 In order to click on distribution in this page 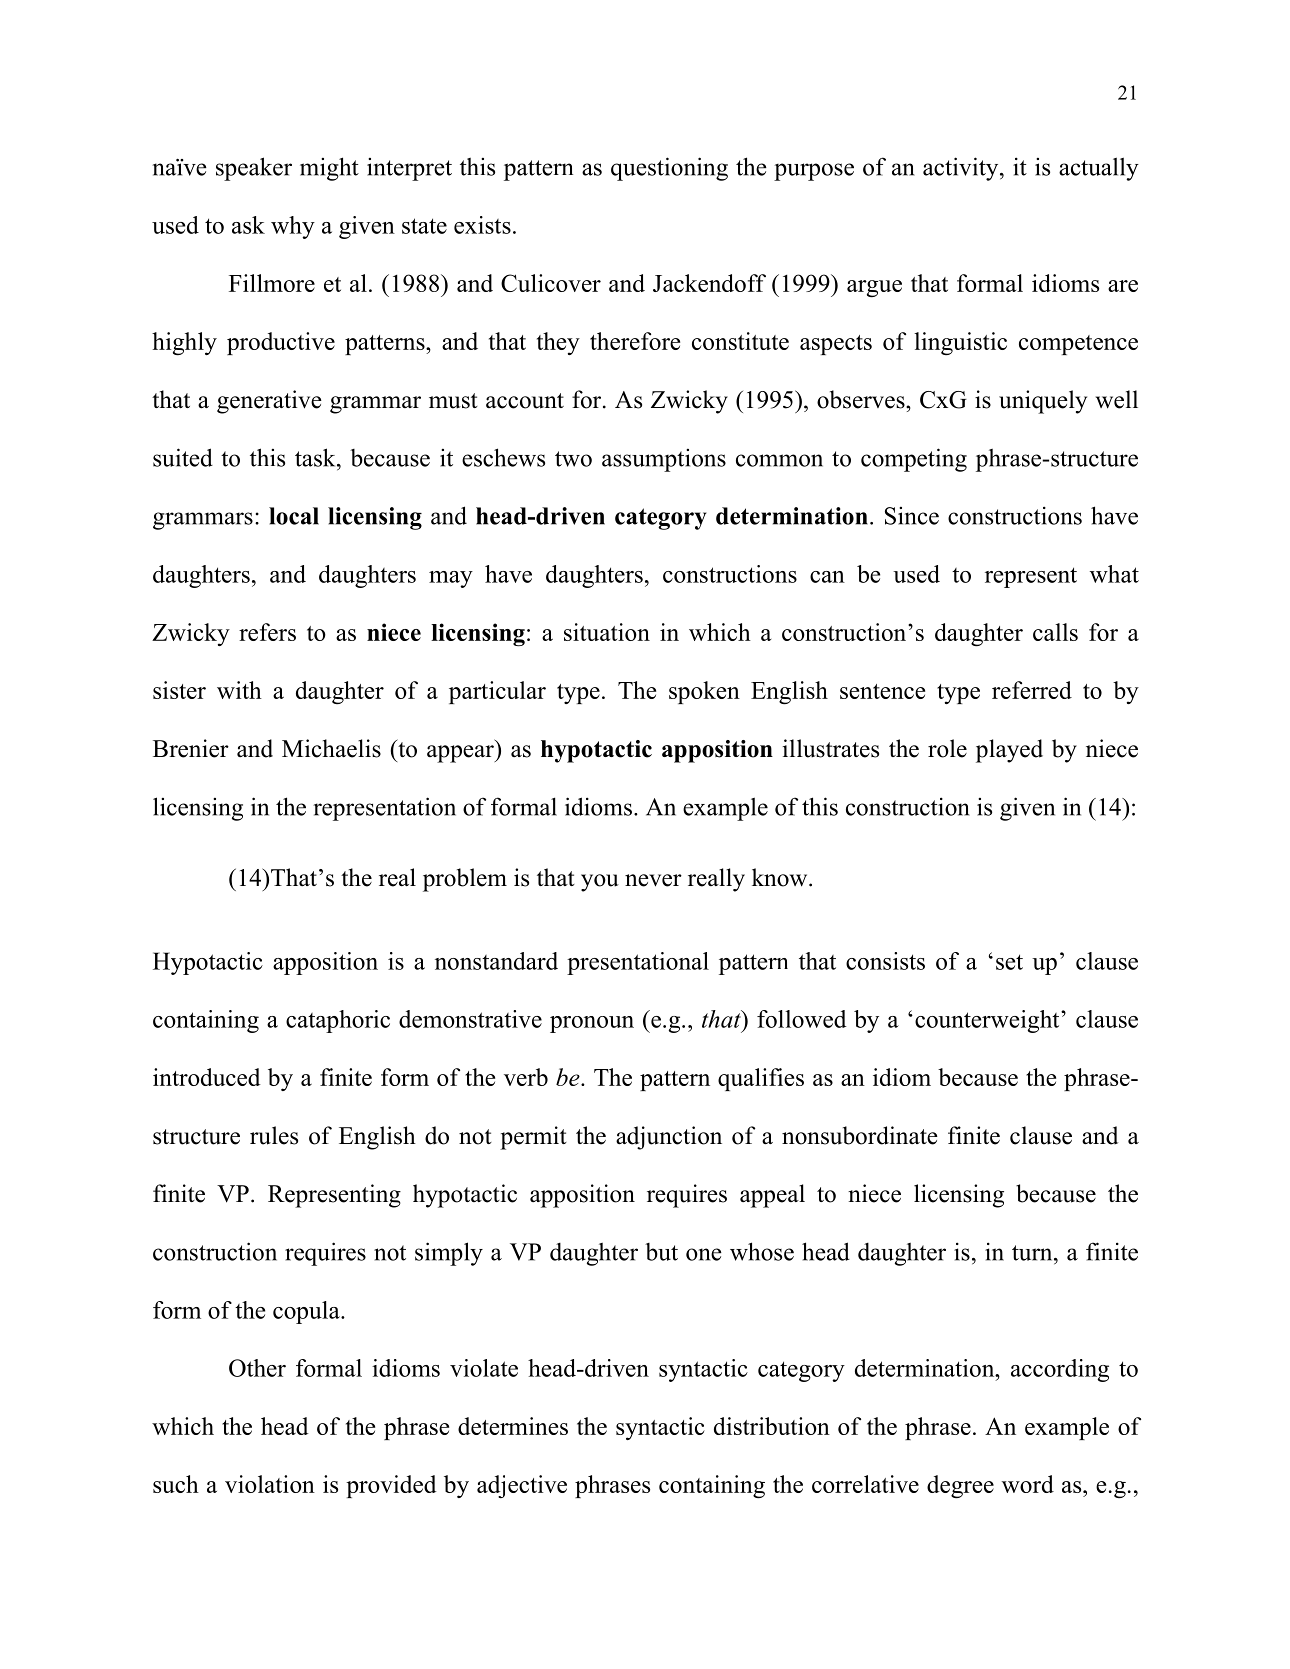, I will do `click(772, 1426)`.
